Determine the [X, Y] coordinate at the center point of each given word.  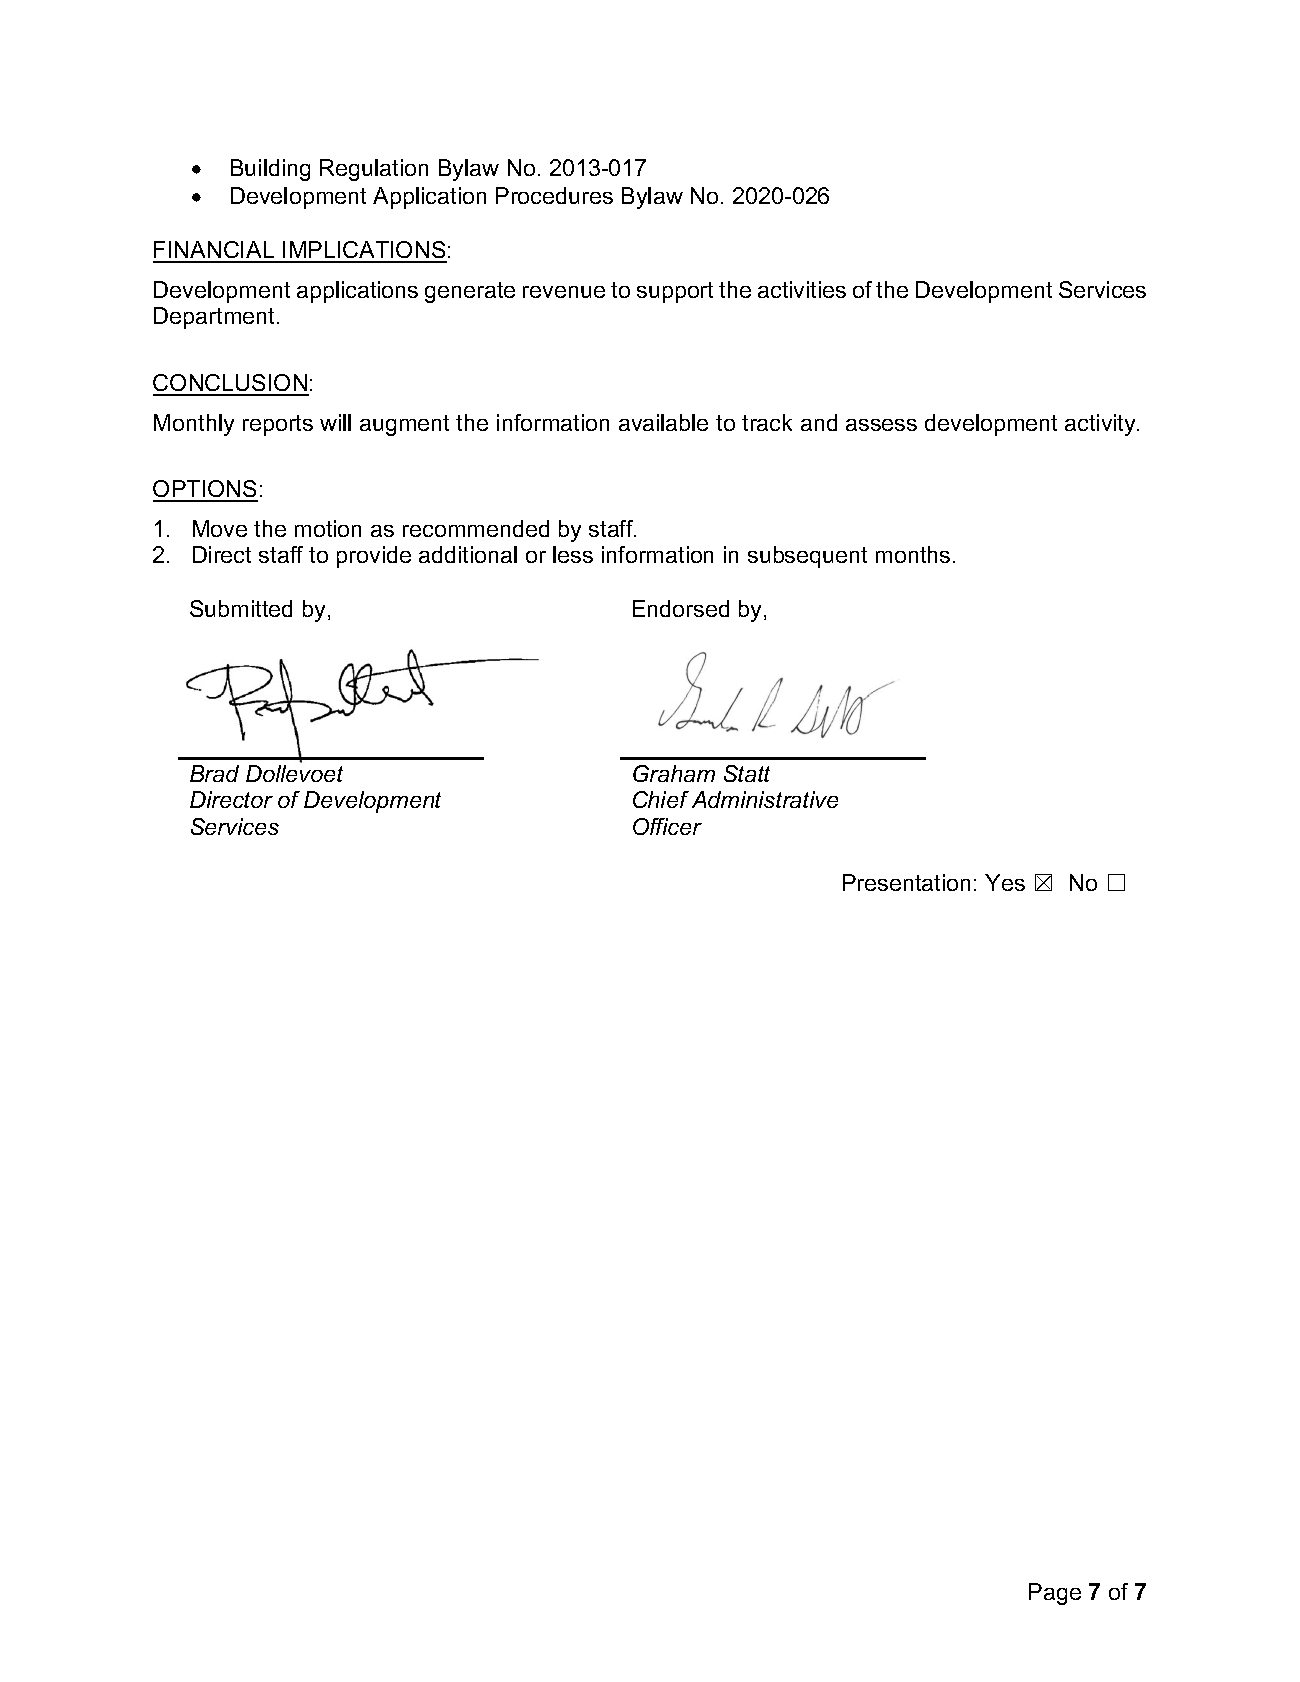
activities [802, 289]
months [913, 554]
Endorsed [681, 608]
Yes [1005, 882]
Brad [214, 773]
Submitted [241, 608]
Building [270, 170]
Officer [667, 826]
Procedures [554, 195]
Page [1055, 1594]
